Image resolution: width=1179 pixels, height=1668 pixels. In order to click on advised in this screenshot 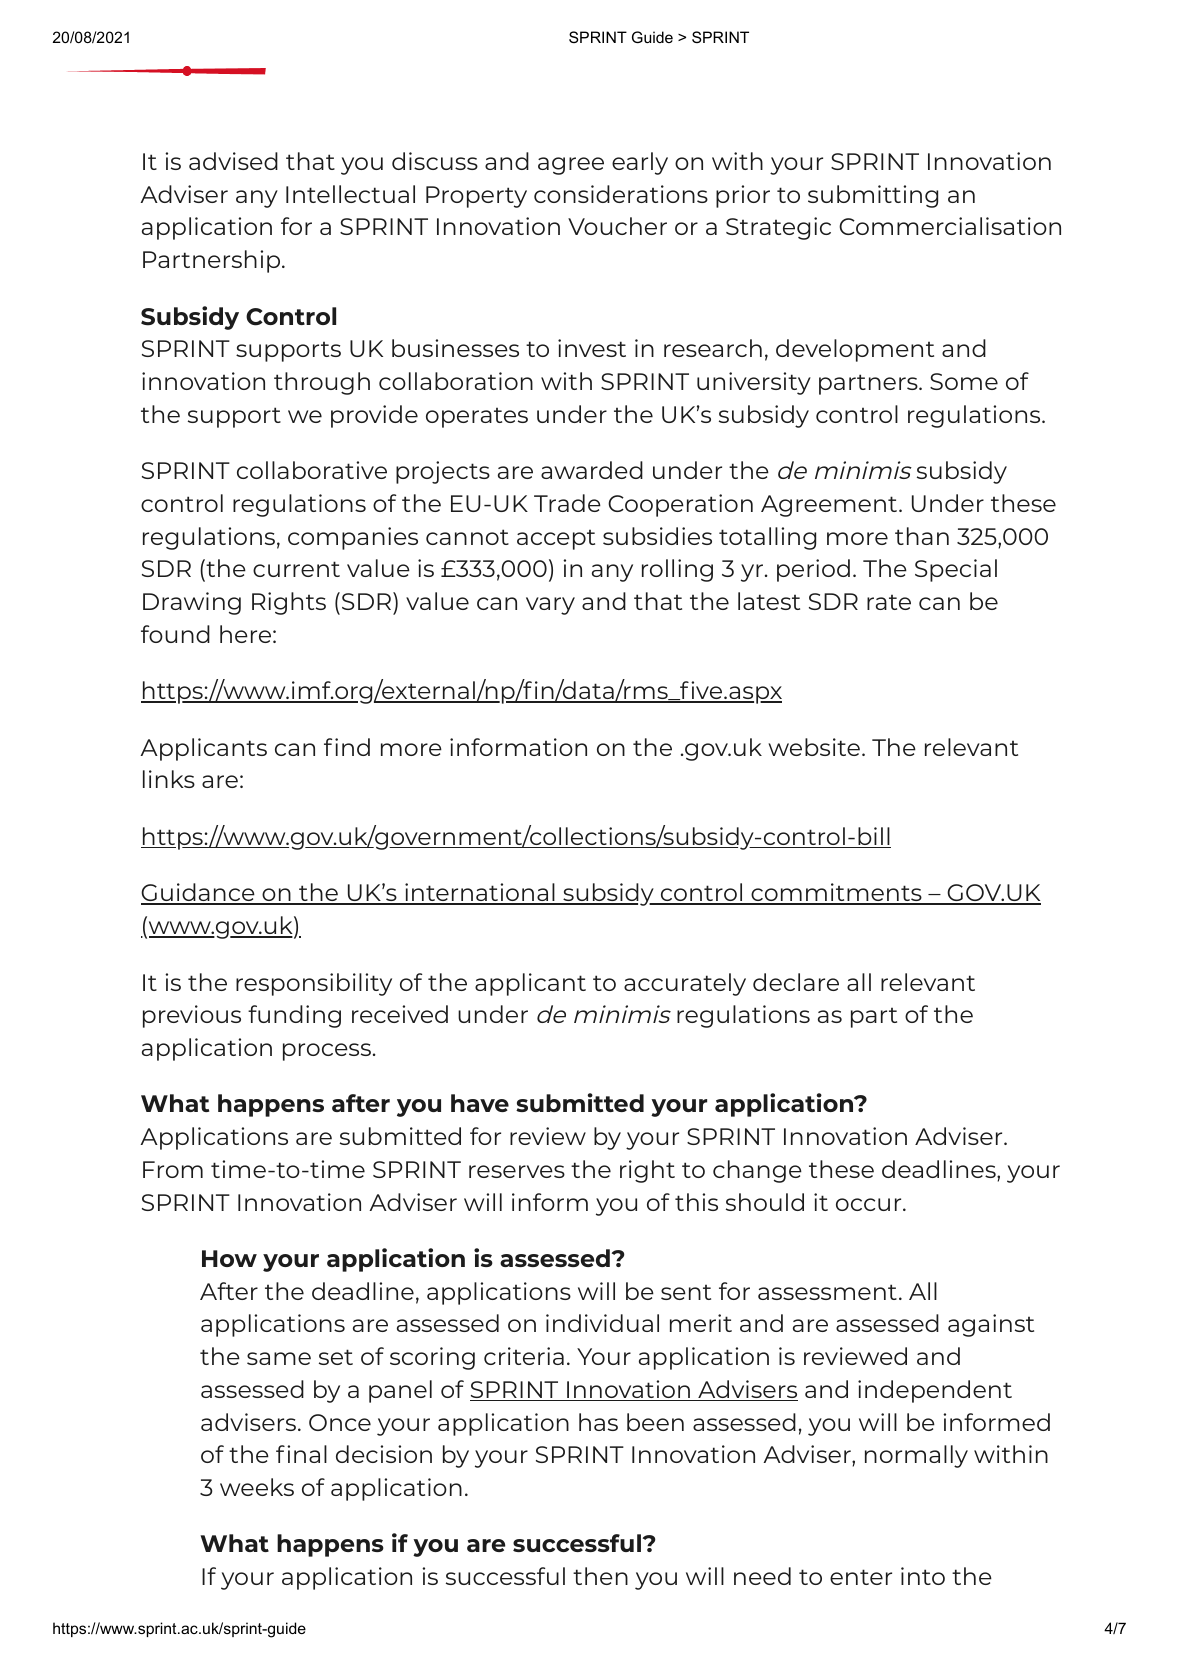, I will do `click(233, 161)`.
